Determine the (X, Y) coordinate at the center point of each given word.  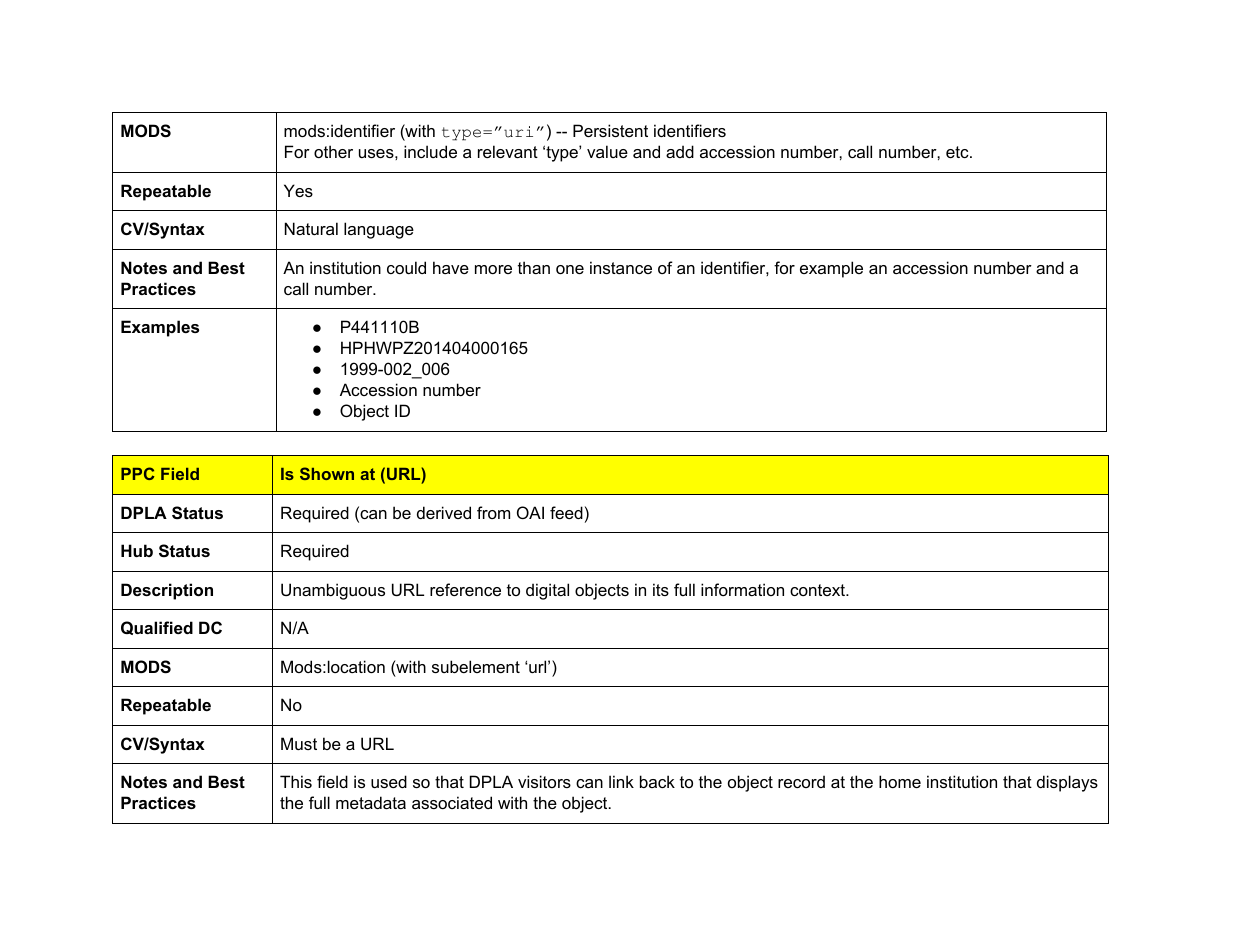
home (900, 781)
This (296, 781)
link (621, 781)
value (607, 151)
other (333, 151)
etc (958, 152)
